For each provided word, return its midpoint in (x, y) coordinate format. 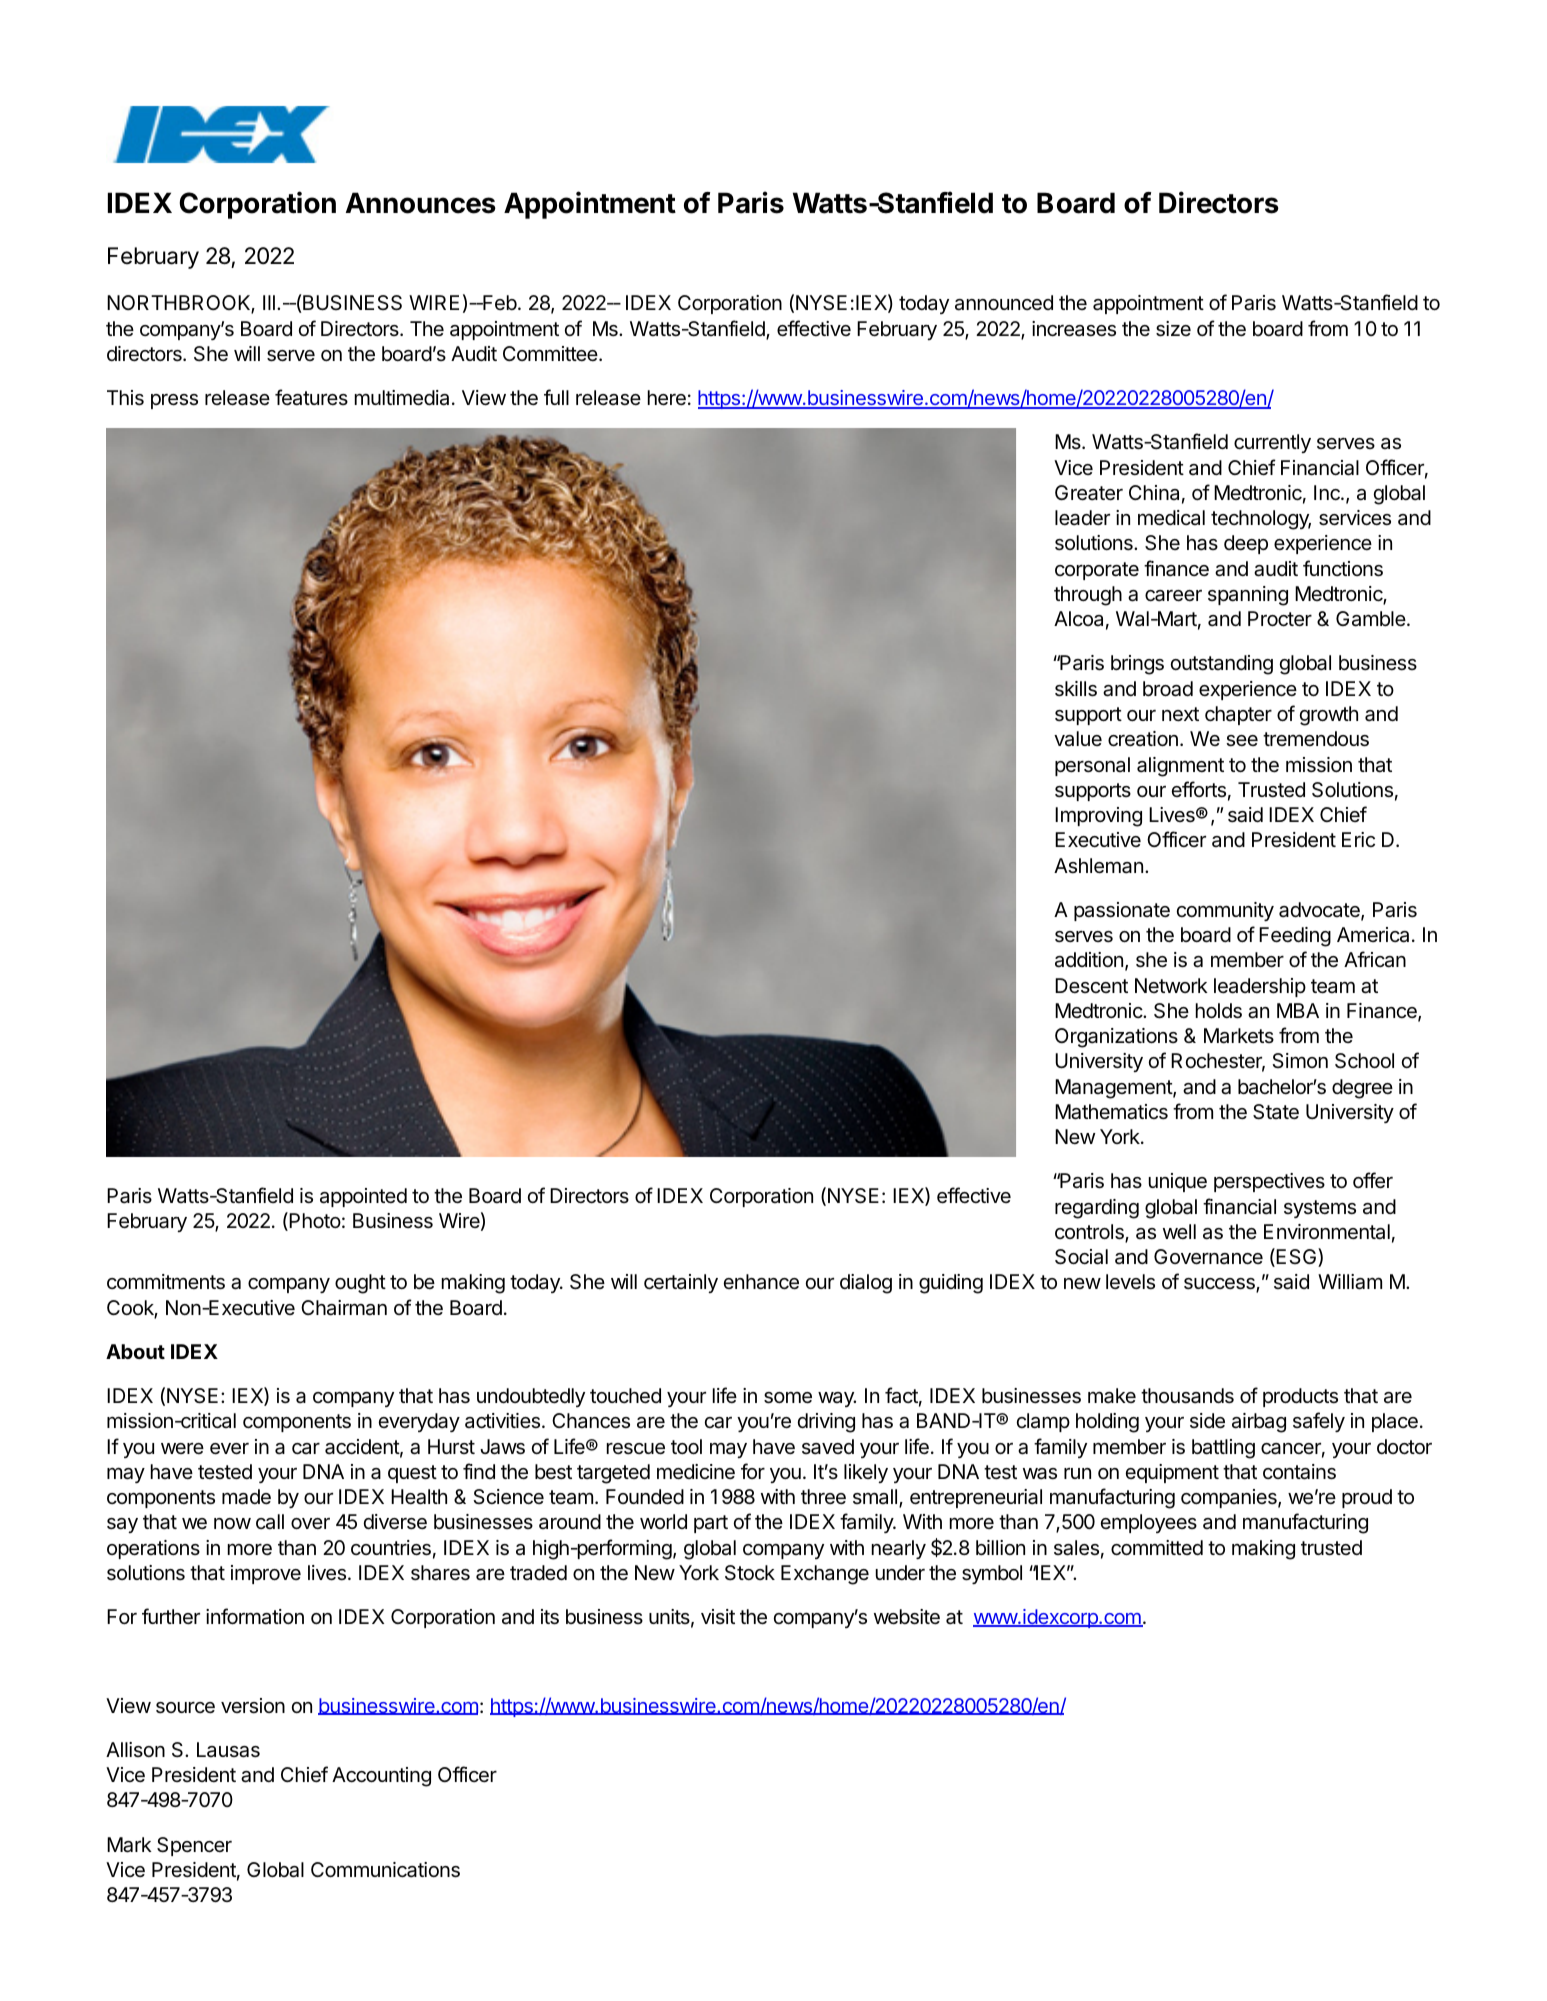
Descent (1091, 985)
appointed (363, 1197)
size (1173, 329)
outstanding (1222, 665)
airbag (1259, 1423)
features (311, 397)
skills (1076, 689)
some (788, 1398)
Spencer (194, 1846)
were (182, 1448)
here (667, 398)
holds (1219, 1011)
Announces (421, 203)
